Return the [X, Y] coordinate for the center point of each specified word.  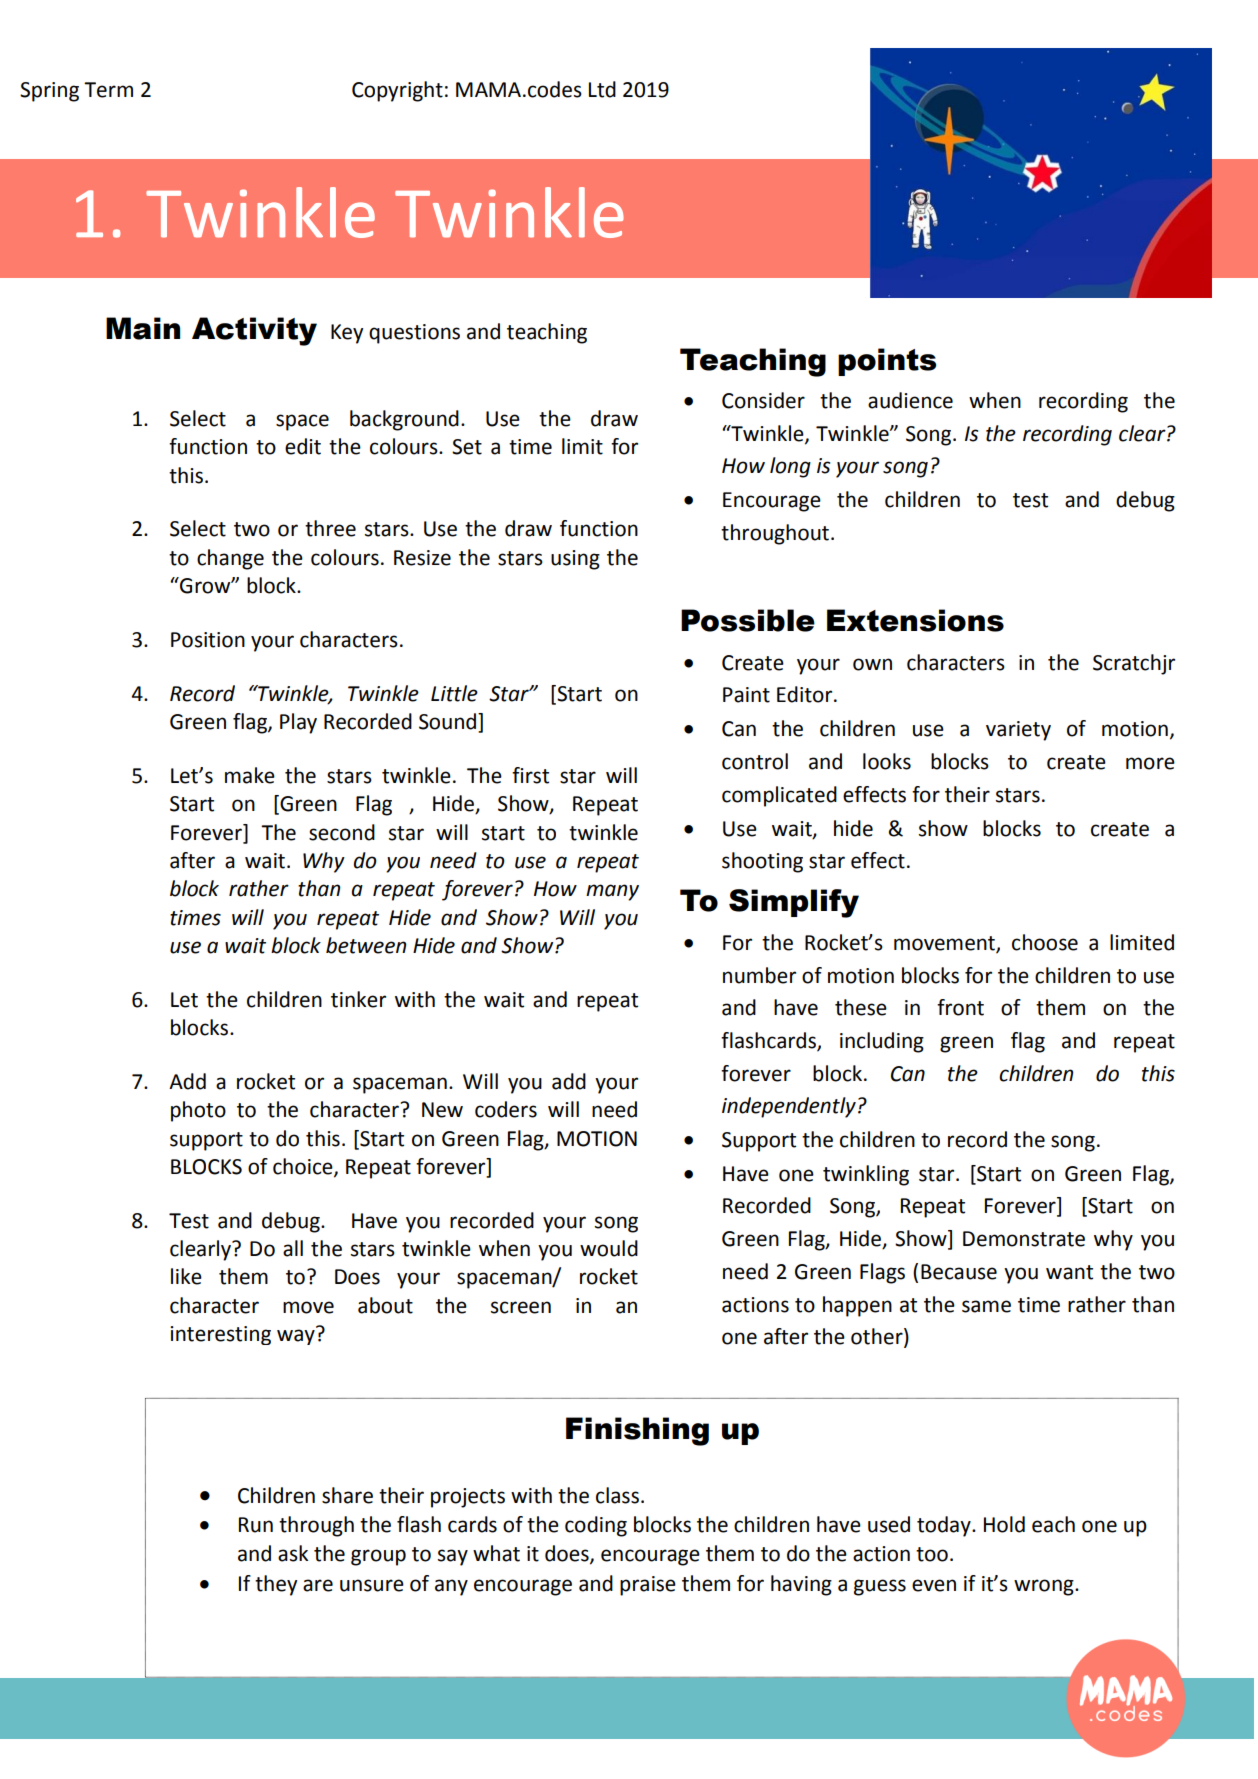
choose [1045, 942]
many [612, 892]
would [609, 1248]
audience [910, 400]
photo [198, 1111]
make [250, 775]
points [887, 362]
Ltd [602, 89]
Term [108, 90]
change [230, 559]
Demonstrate [1024, 1239]
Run [256, 1525]
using [575, 560]
